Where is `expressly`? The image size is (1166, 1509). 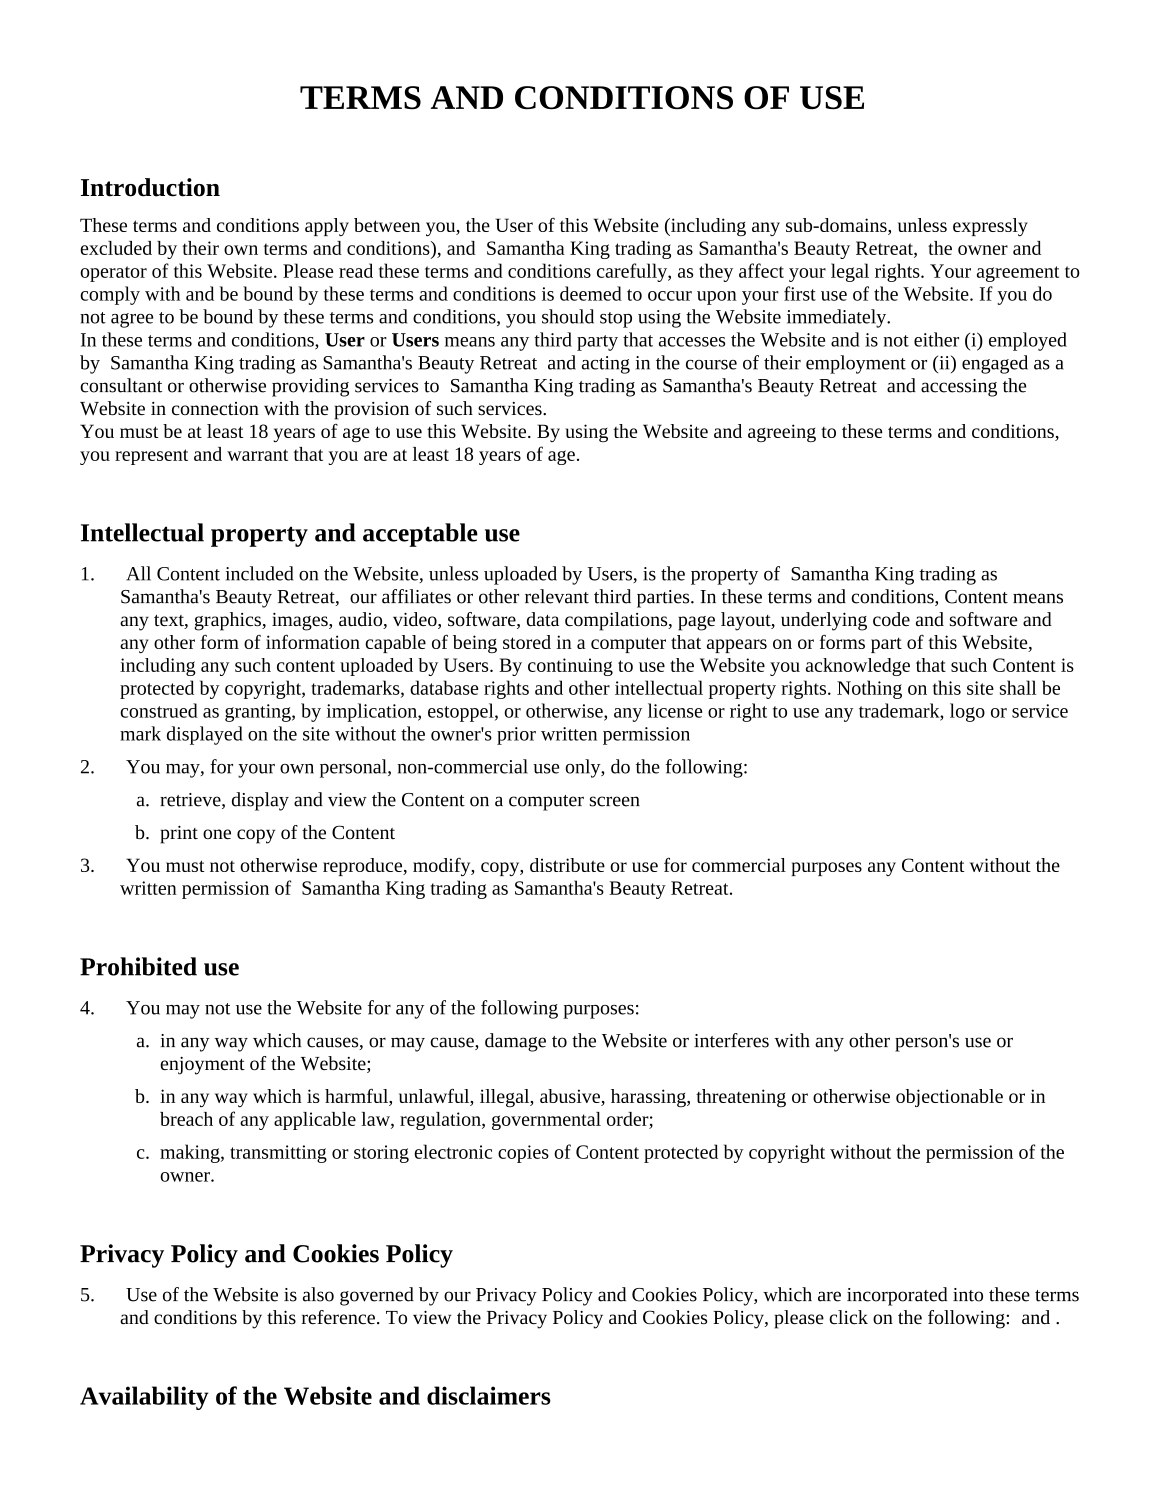
expressly is located at coordinates (990, 227).
